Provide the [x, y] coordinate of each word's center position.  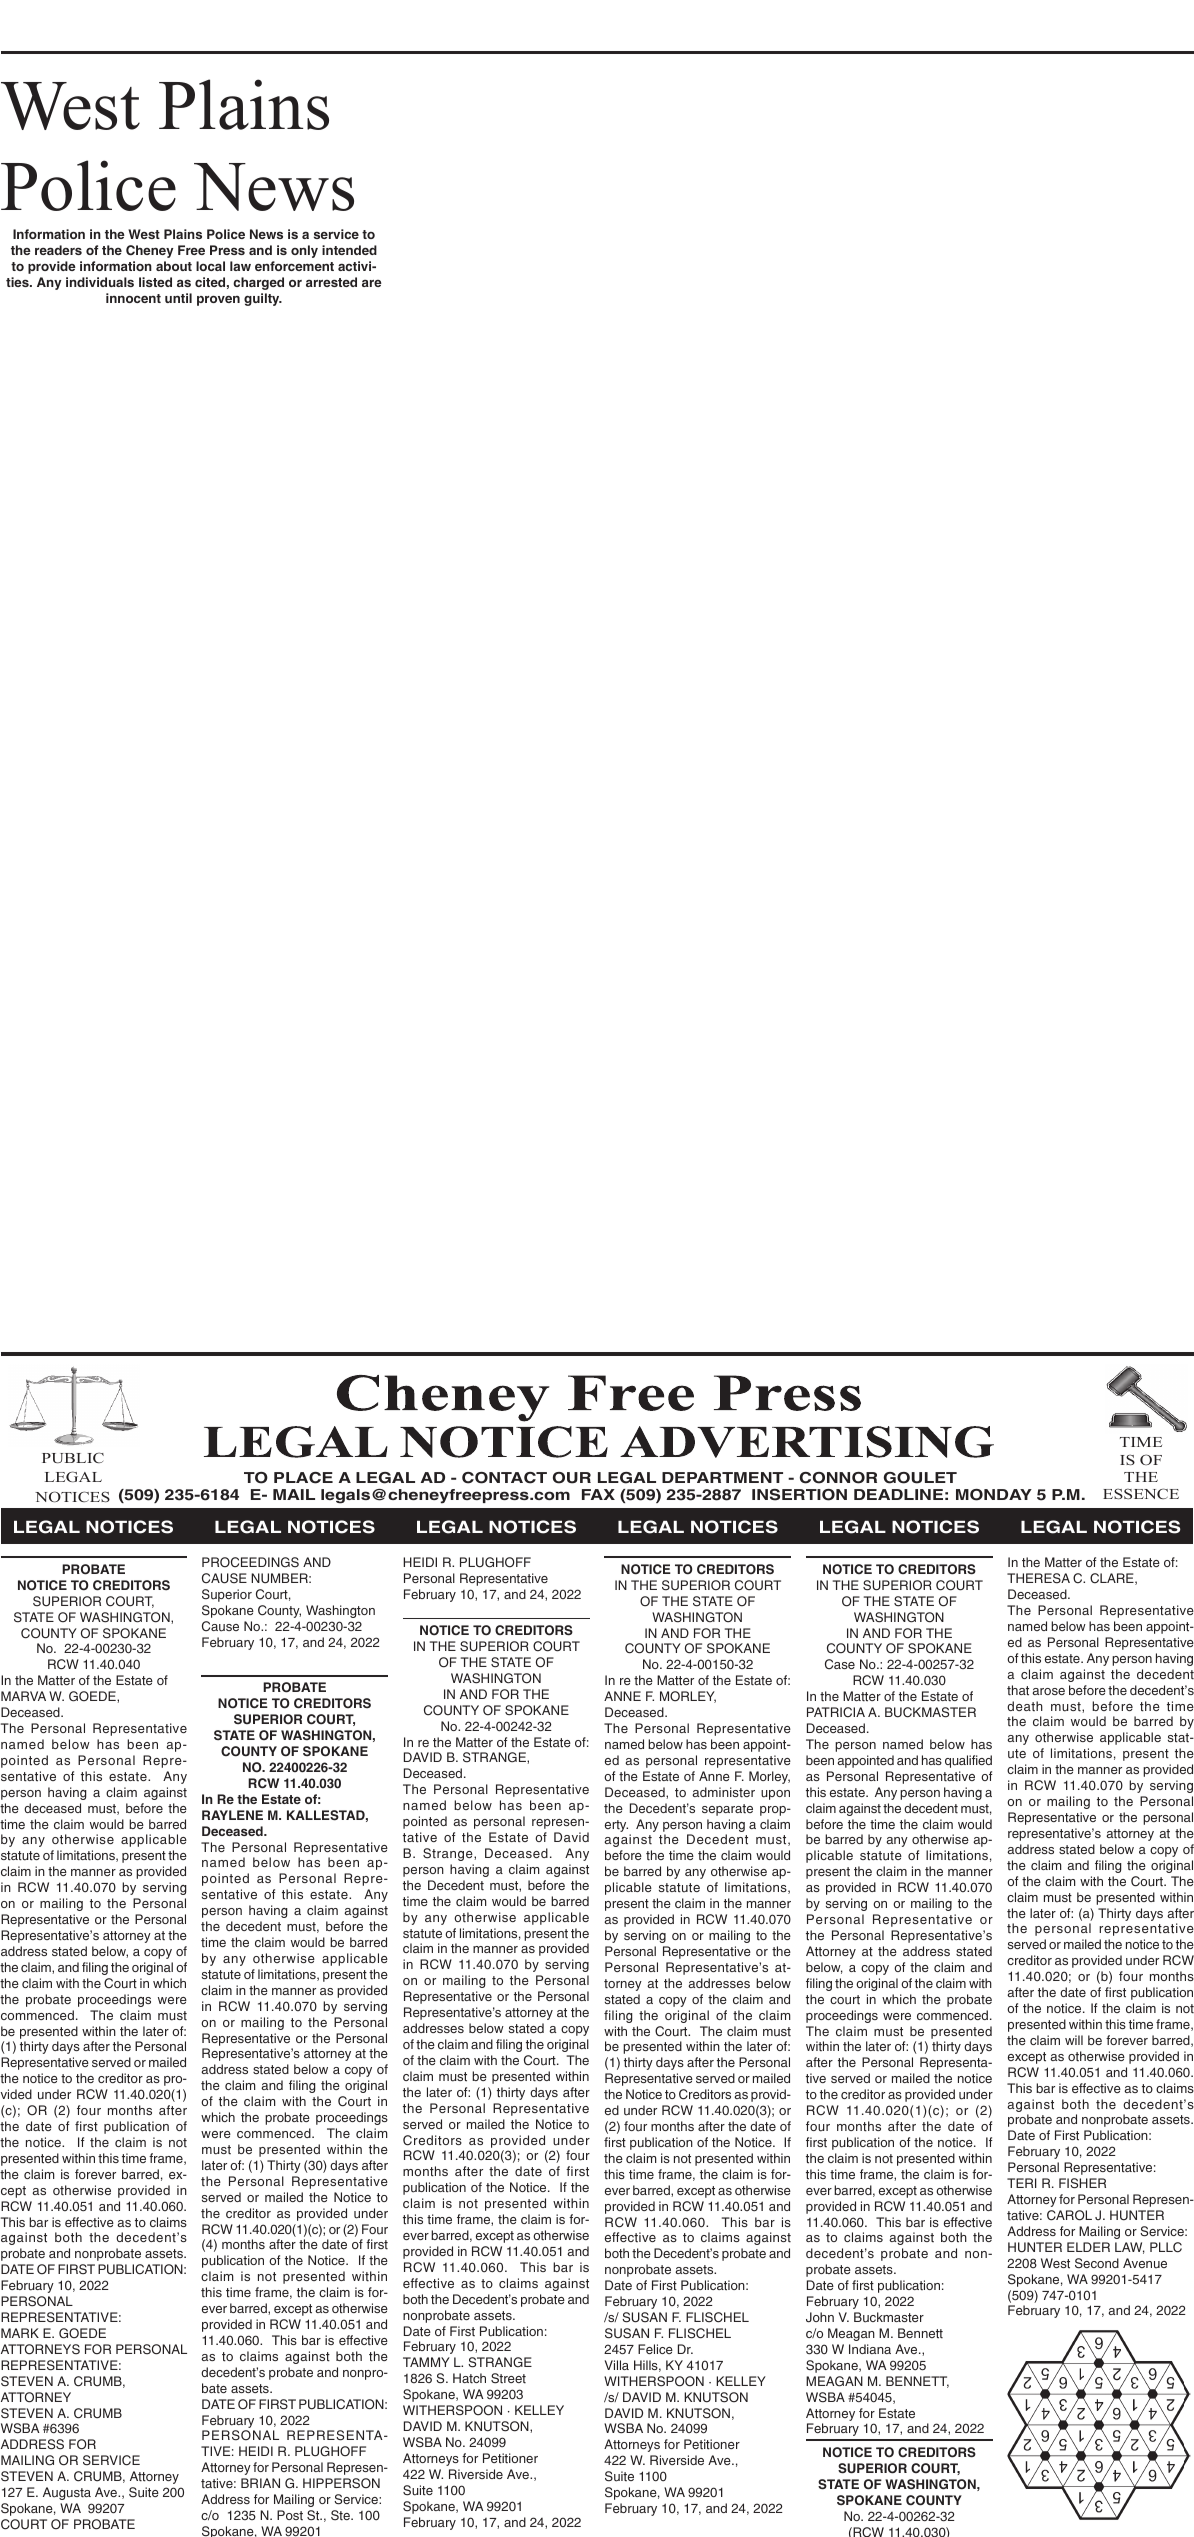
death [1025, 1706]
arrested [331, 282]
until [178, 298]
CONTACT [504, 1478]
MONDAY [994, 1495]
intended [349, 250]
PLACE [303, 1478]
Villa [617, 2365]
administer [723, 1792]
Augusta [67, 2493]
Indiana [870, 2349]
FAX [598, 1494]
